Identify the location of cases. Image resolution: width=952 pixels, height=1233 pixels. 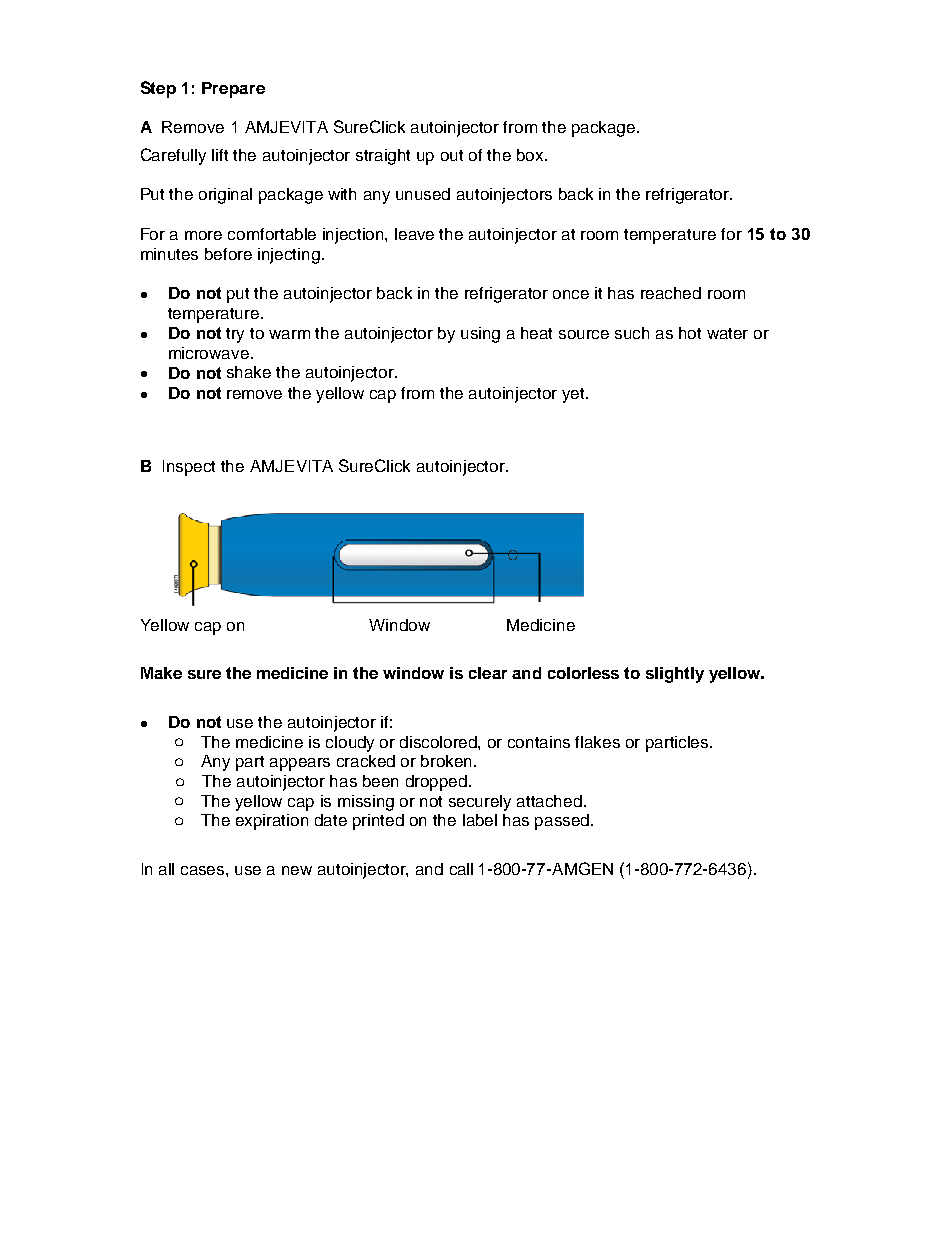
(204, 870).
